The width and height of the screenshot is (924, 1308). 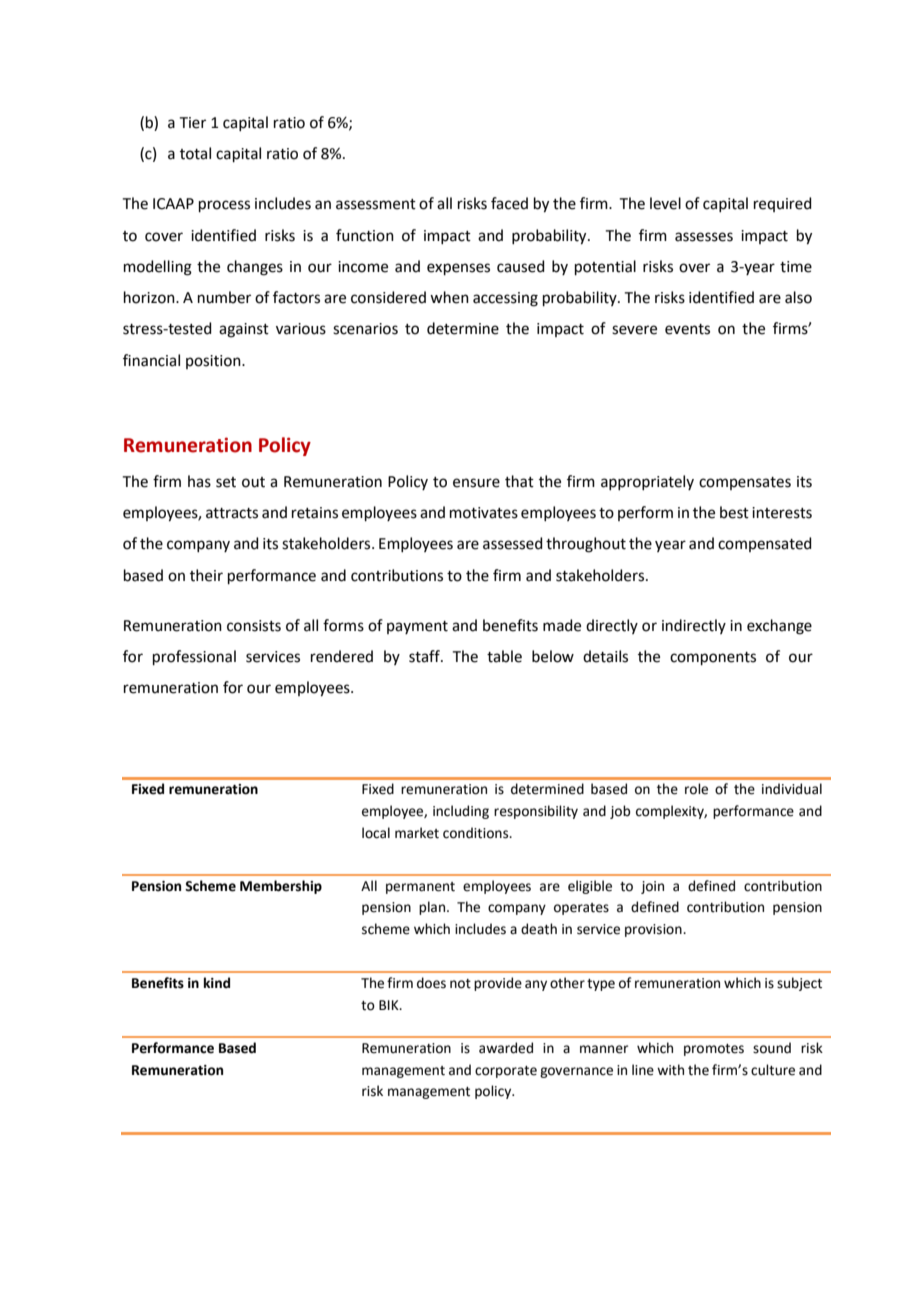 What do you see at coordinates (194, 657) in the screenshot?
I see `professional` at bounding box center [194, 657].
